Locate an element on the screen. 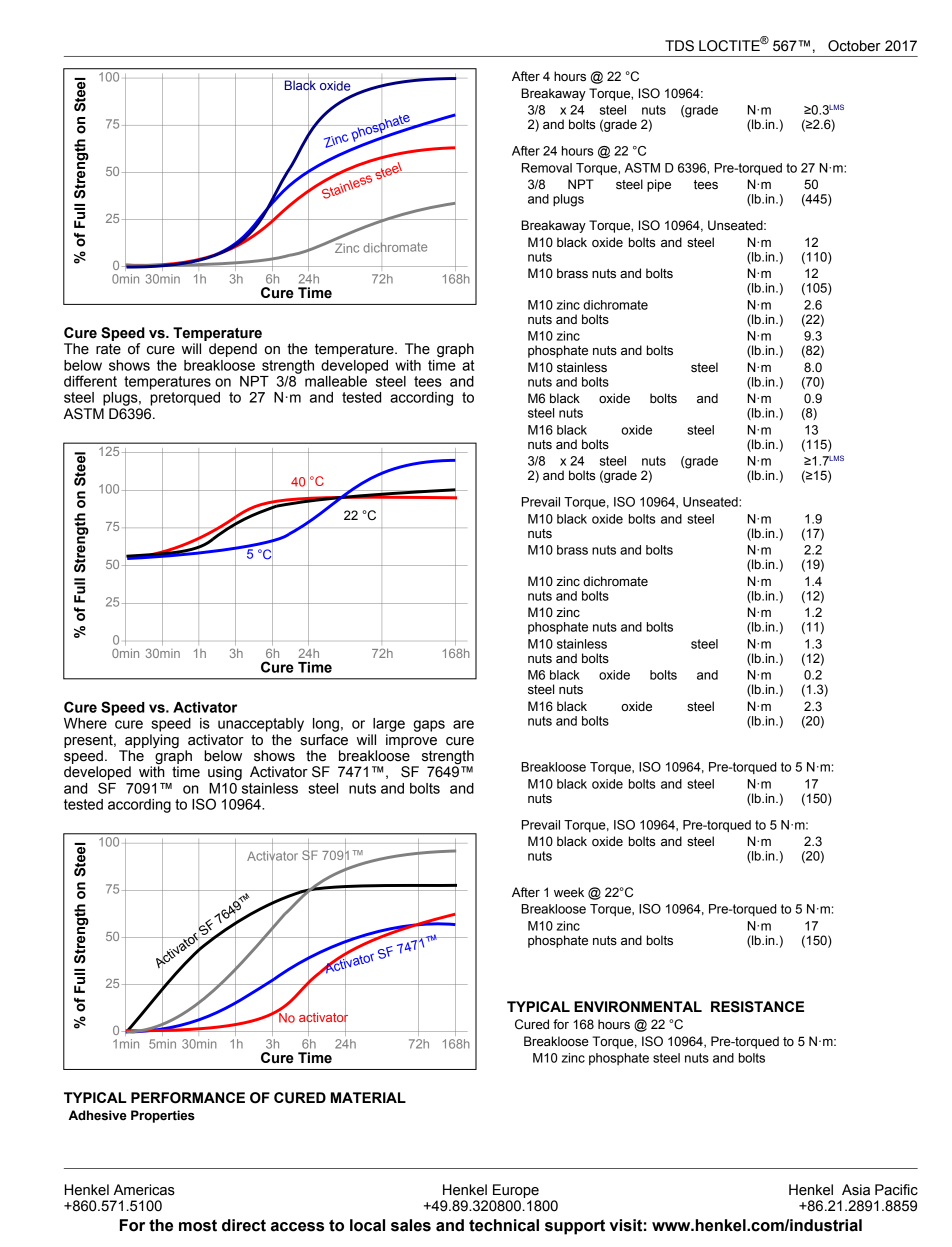  Americas is located at coordinates (144, 1190).
